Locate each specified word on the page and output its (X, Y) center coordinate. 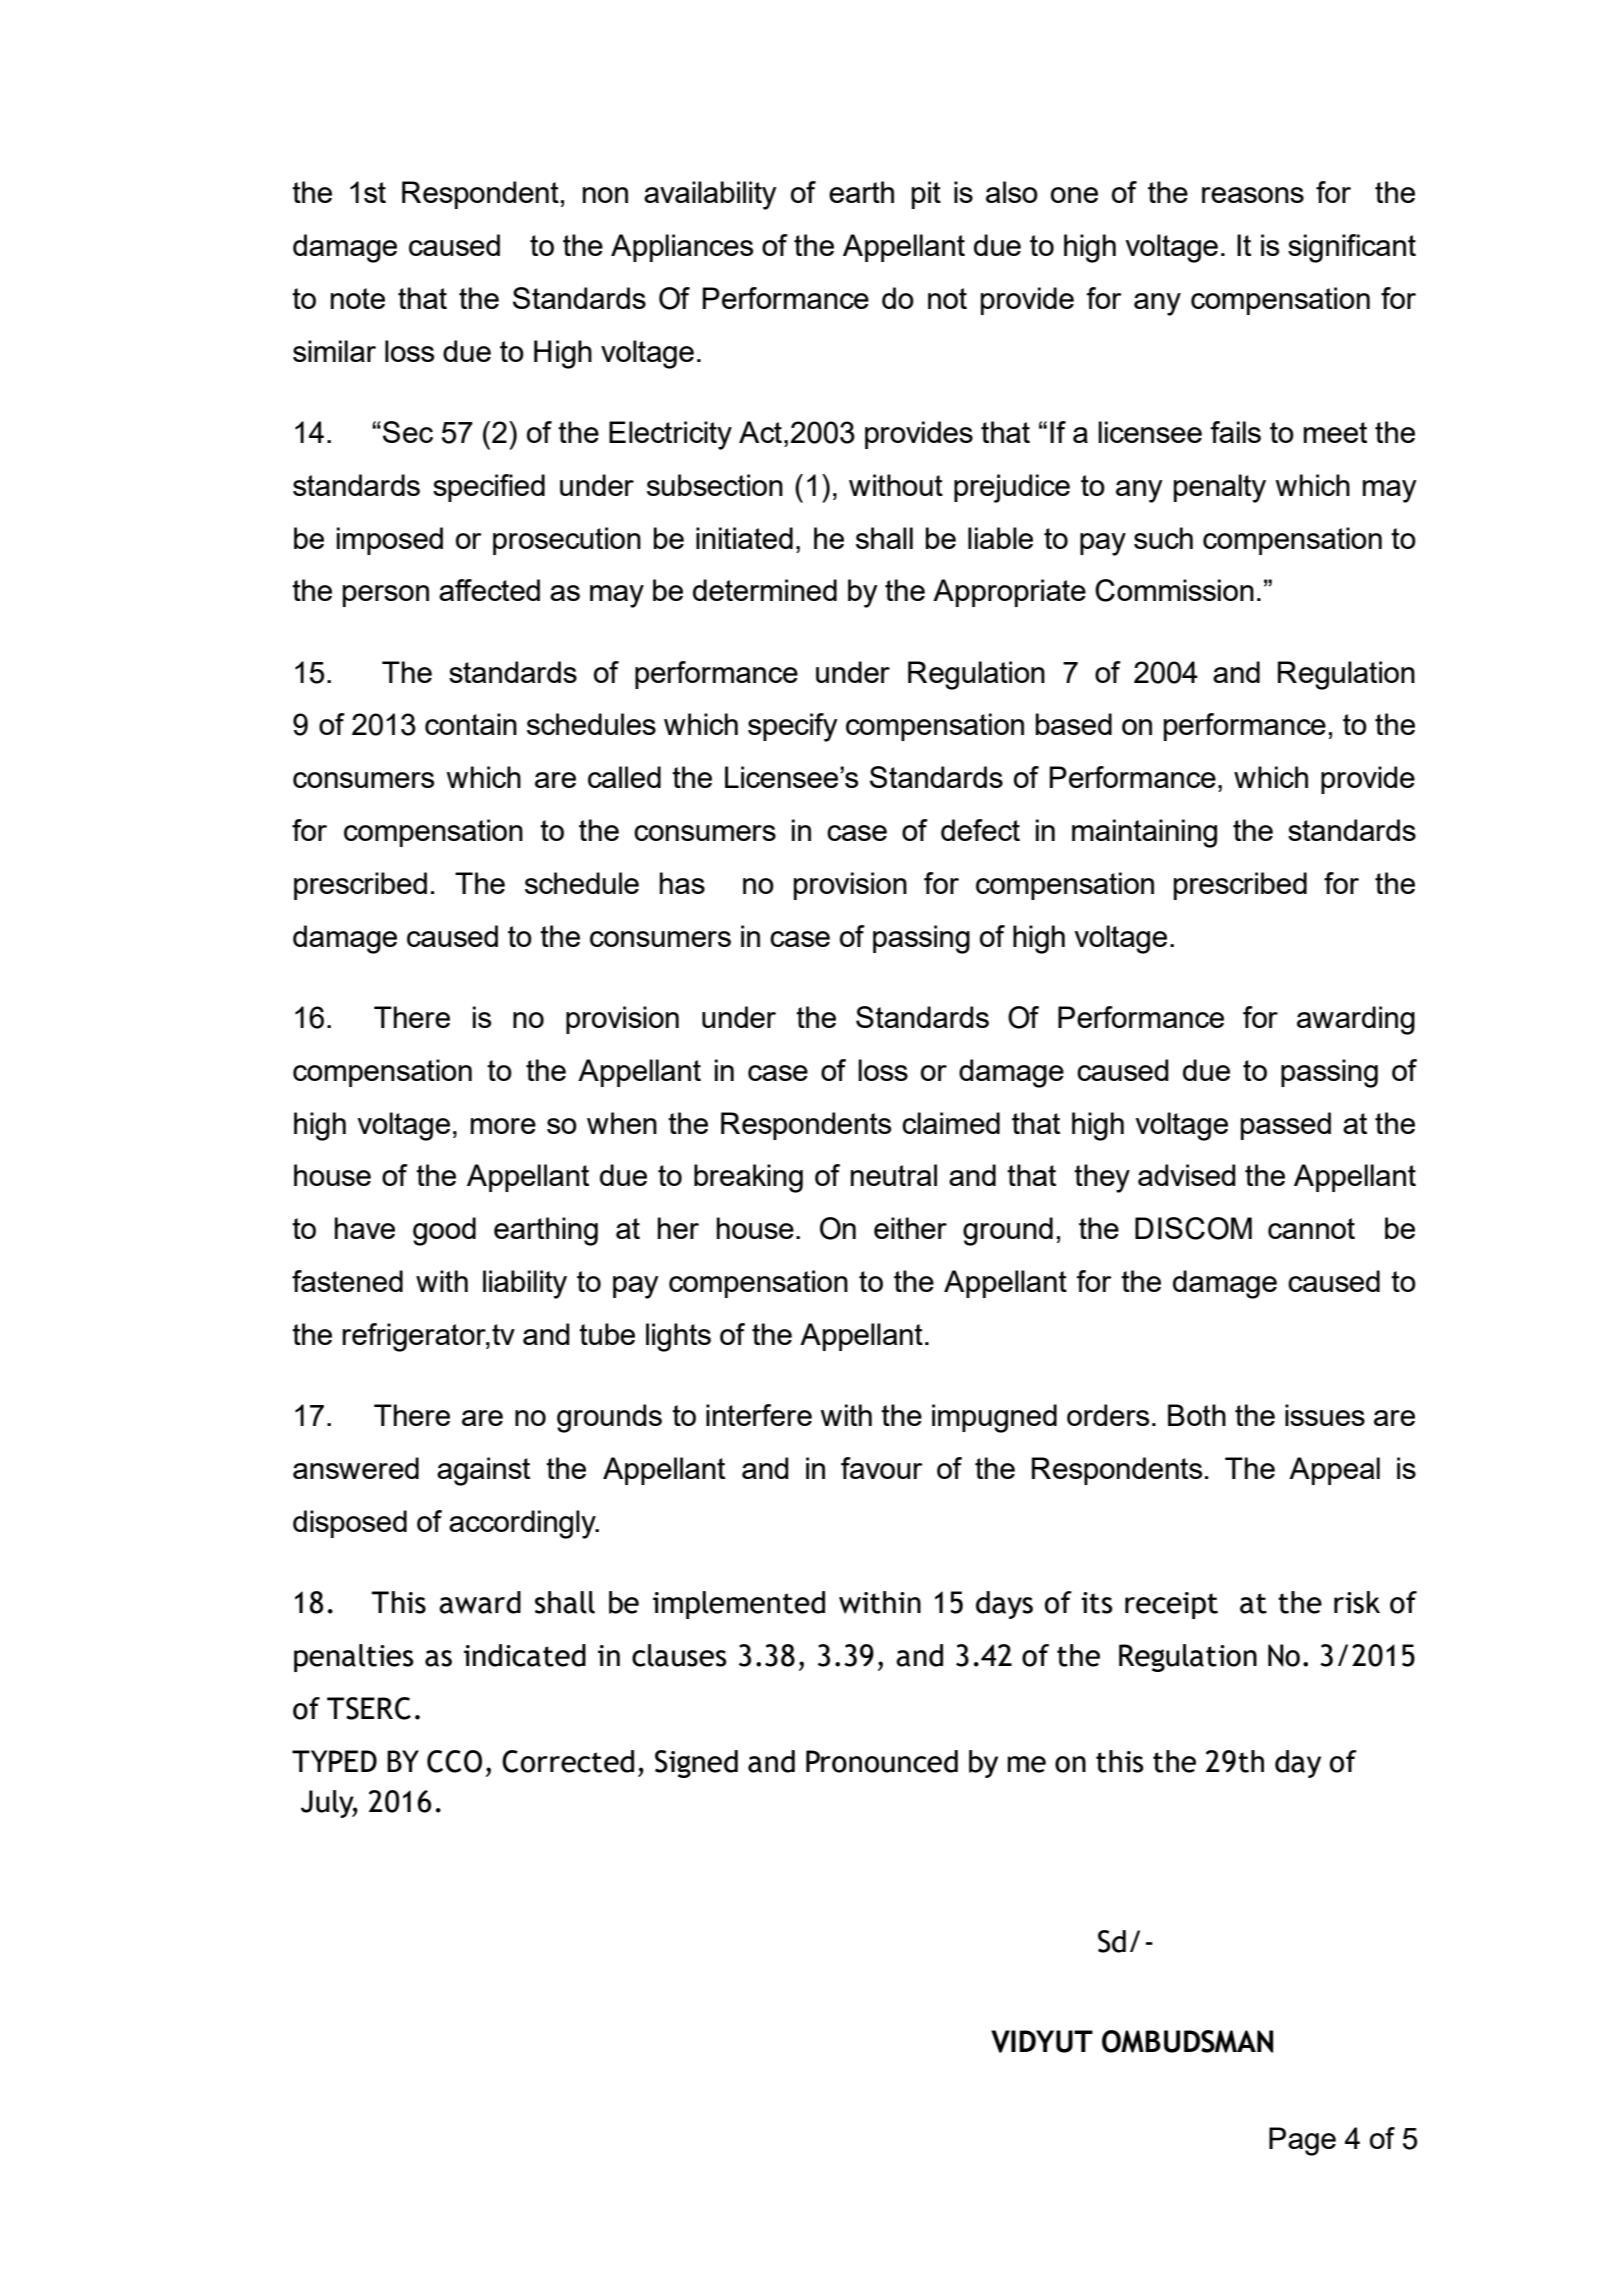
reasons (1253, 195)
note (358, 298)
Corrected (568, 1761)
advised (1187, 1175)
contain (471, 724)
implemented (739, 1605)
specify (793, 727)
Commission (1174, 590)
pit (926, 195)
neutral (894, 1175)
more (503, 1126)
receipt (1171, 1605)
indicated (525, 1655)
